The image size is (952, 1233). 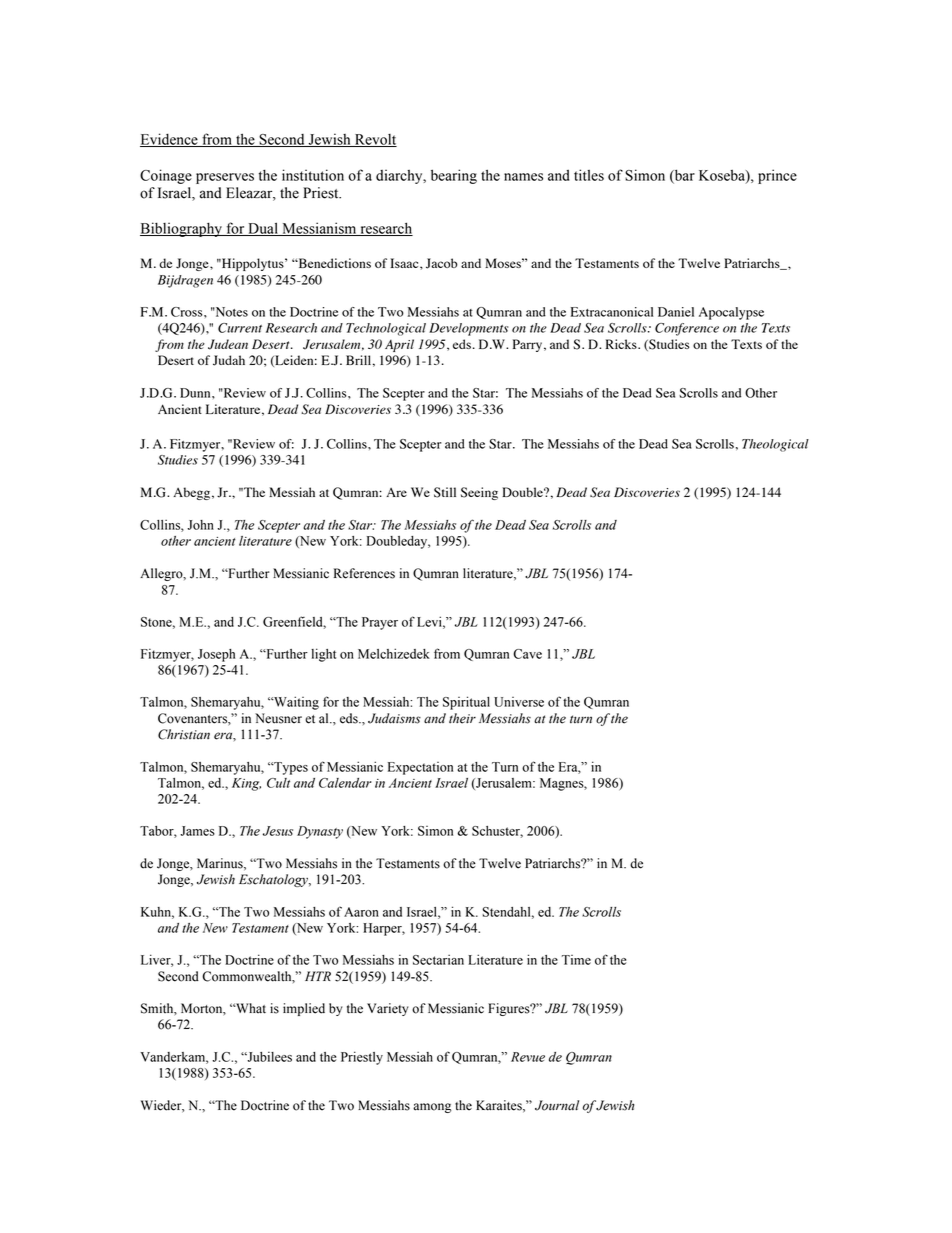 What do you see at coordinates (454, 176) in the image?
I see `bearing` at bounding box center [454, 176].
